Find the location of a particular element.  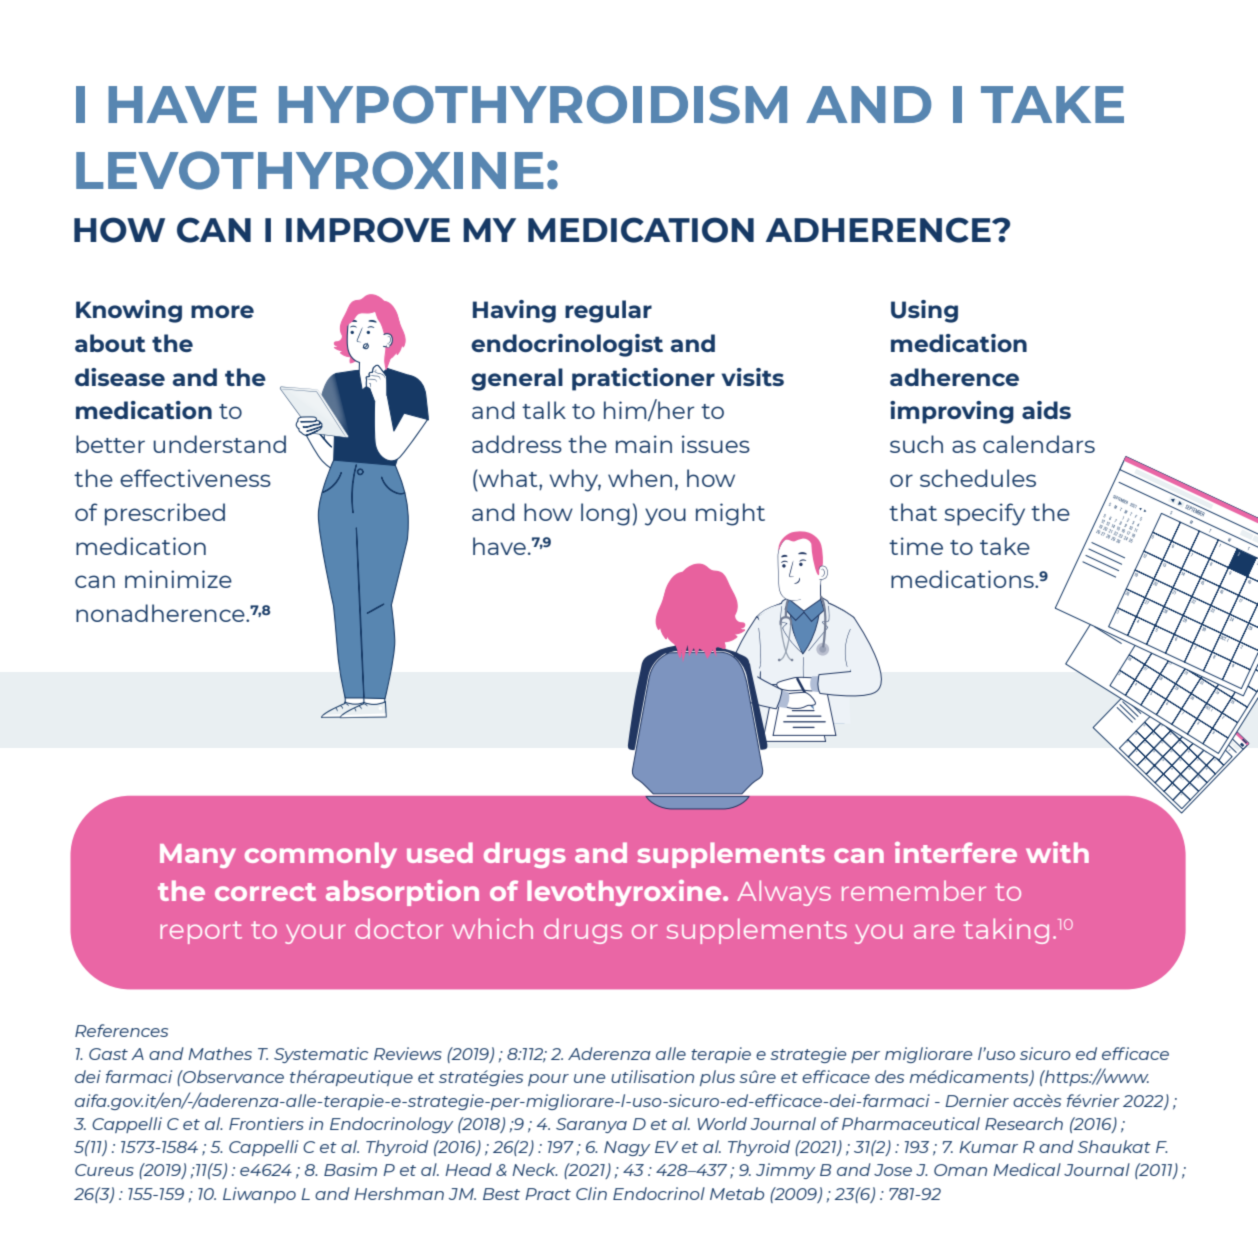

long is located at coordinates (605, 514).
